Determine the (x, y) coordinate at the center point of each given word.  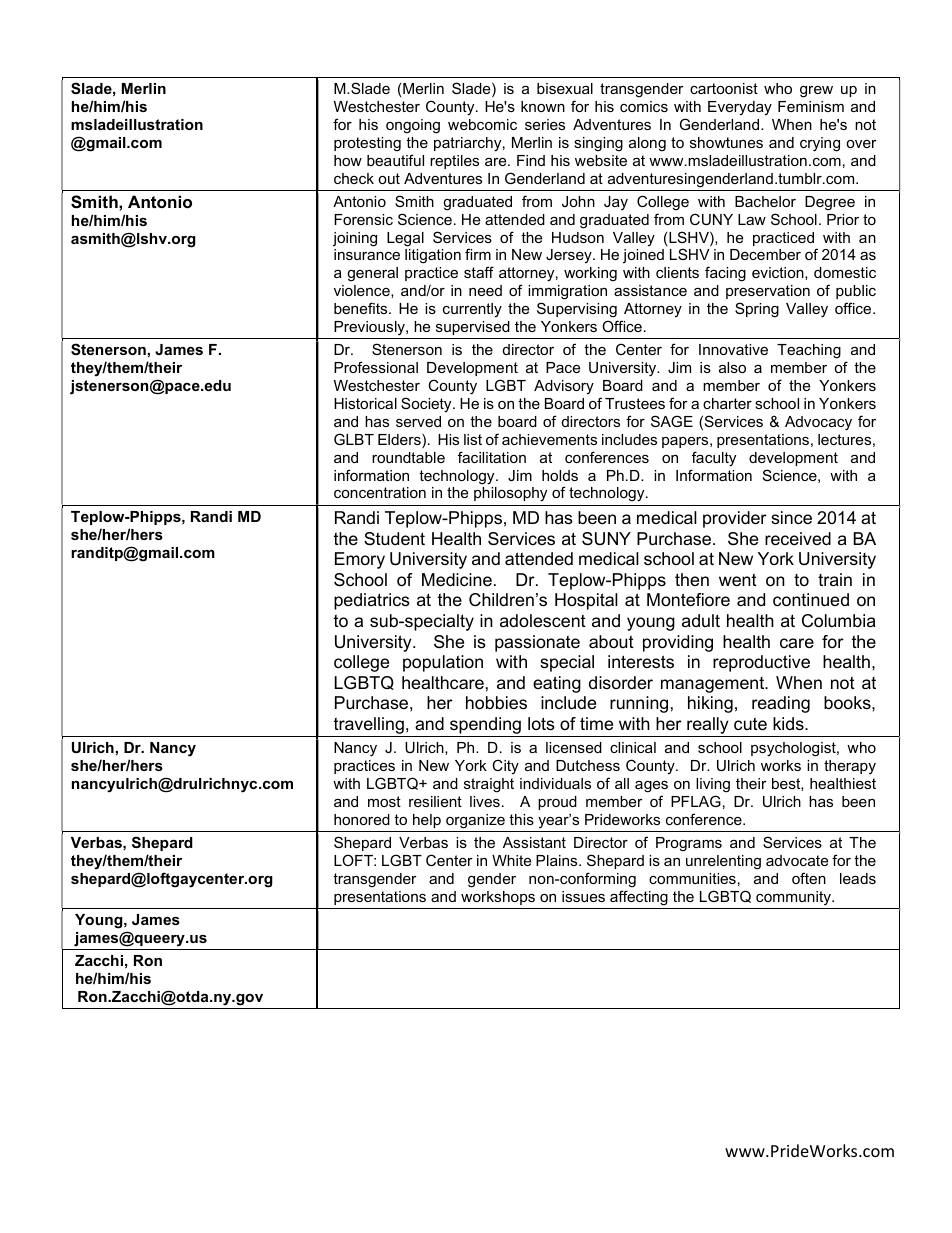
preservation (768, 292)
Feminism (811, 106)
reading (781, 704)
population (443, 663)
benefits (362, 308)
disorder (621, 682)
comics (644, 106)
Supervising (577, 310)
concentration (380, 492)
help (427, 821)
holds (560, 475)
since (791, 518)
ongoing (413, 126)
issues (583, 896)
